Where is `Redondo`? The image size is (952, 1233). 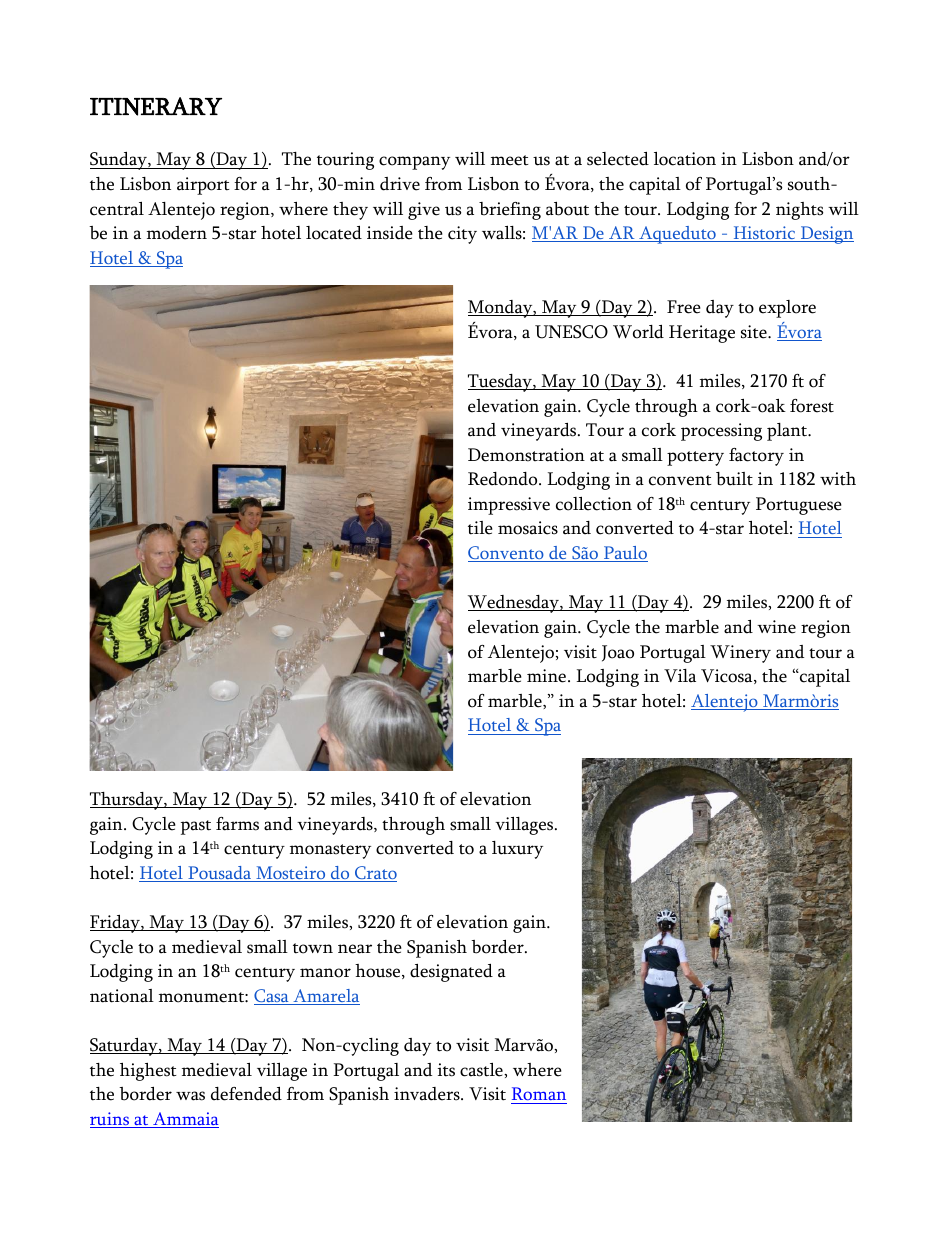
Redondo is located at coordinates (504, 479).
